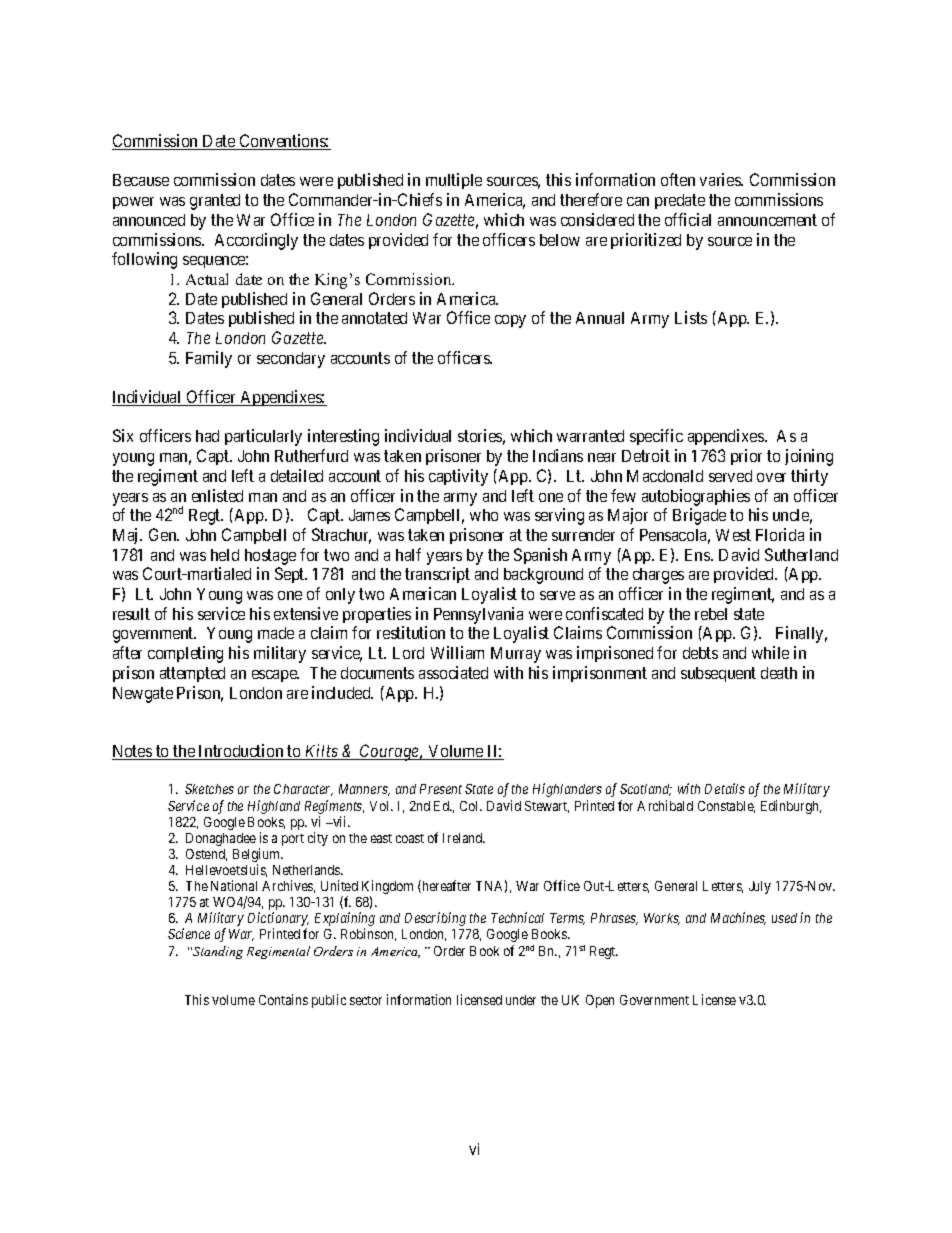  Describe the element at coordinates (521, 1000) in the image. I see `under` at that location.
